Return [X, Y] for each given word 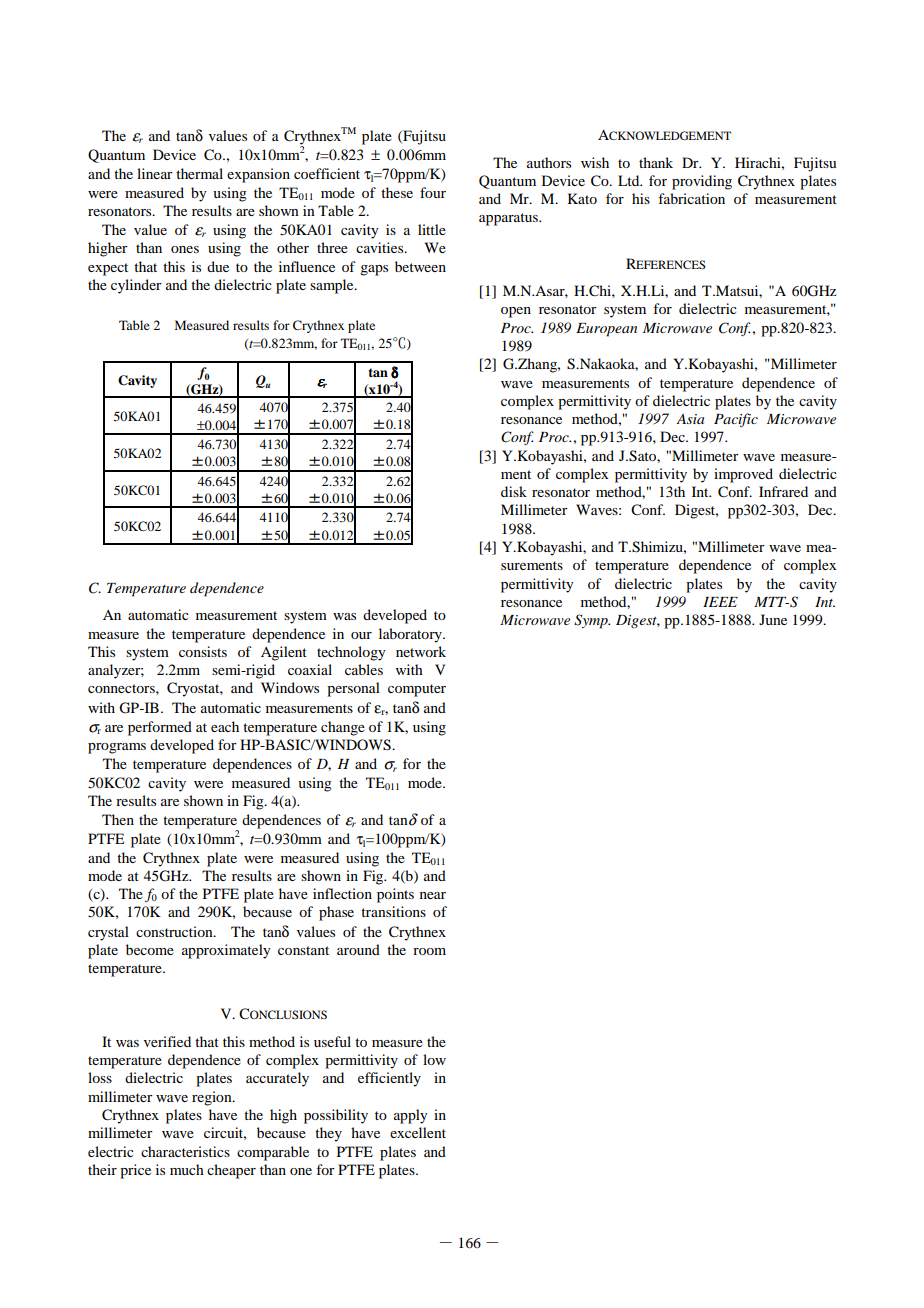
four [433, 192]
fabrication [691, 198]
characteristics [185, 1151]
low [434, 1059]
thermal [199, 173]
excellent [418, 1132]
